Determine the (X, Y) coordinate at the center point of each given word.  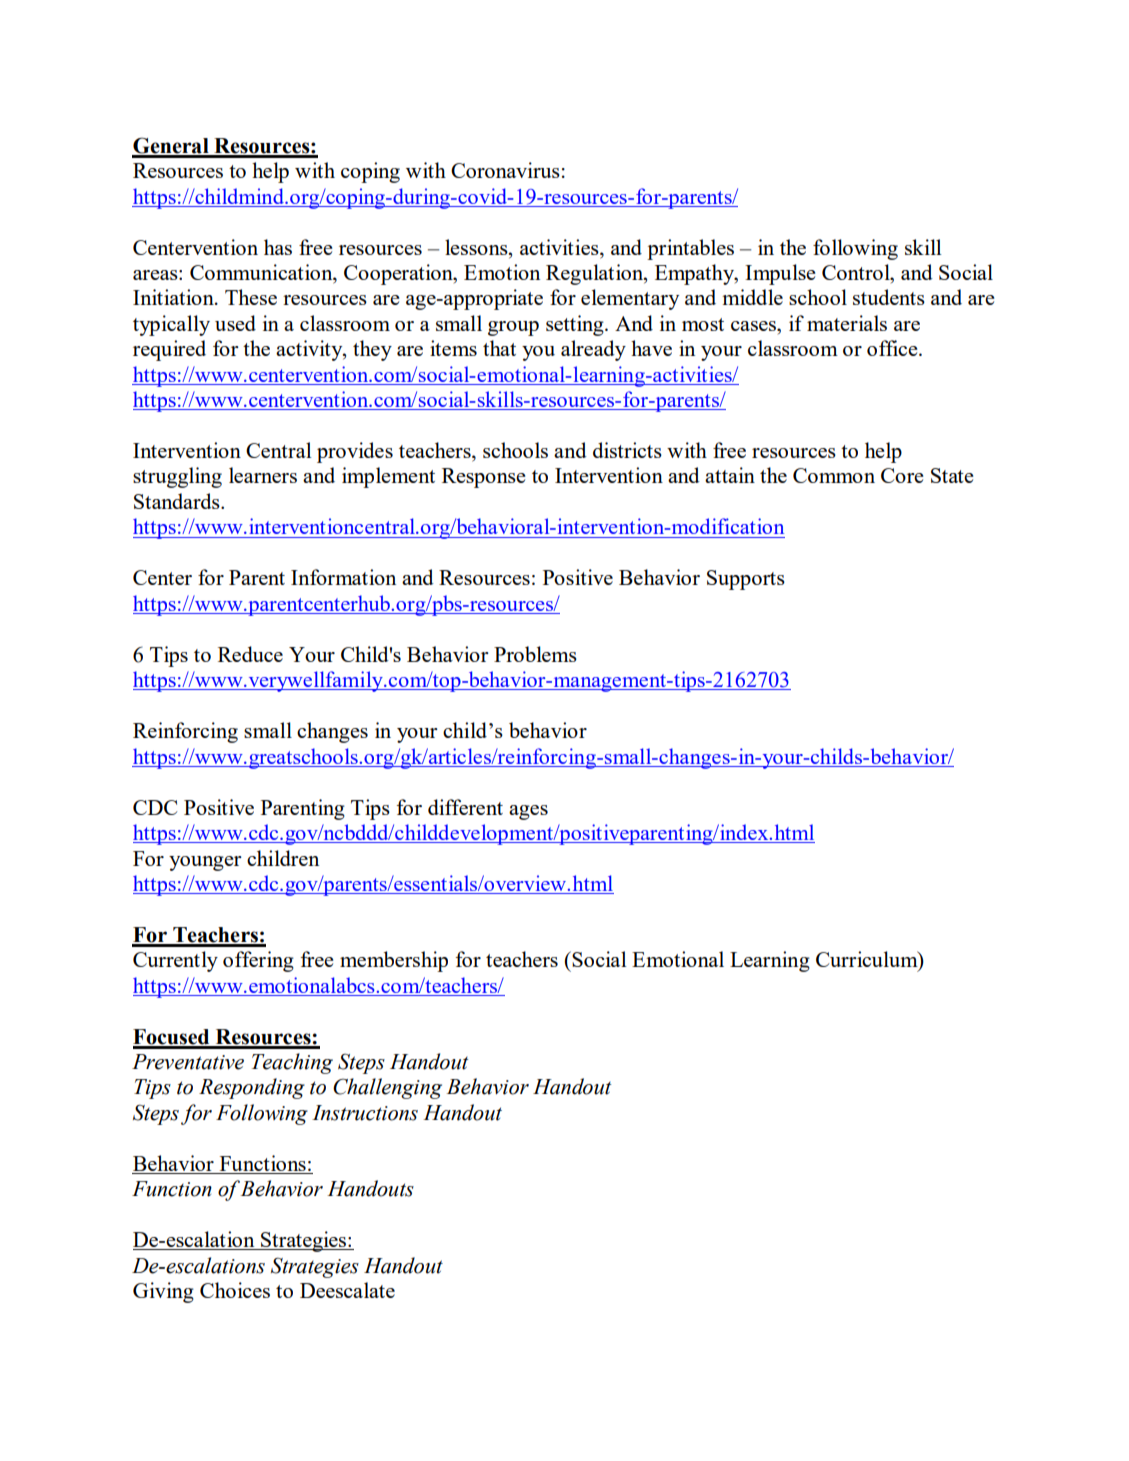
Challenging (387, 1088)
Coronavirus (505, 170)
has (278, 247)
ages (528, 812)
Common (834, 475)
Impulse (780, 274)
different (465, 807)
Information (343, 577)
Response (483, 478)
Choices (235, 1290)
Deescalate (347, 1290)
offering (258, 961)
